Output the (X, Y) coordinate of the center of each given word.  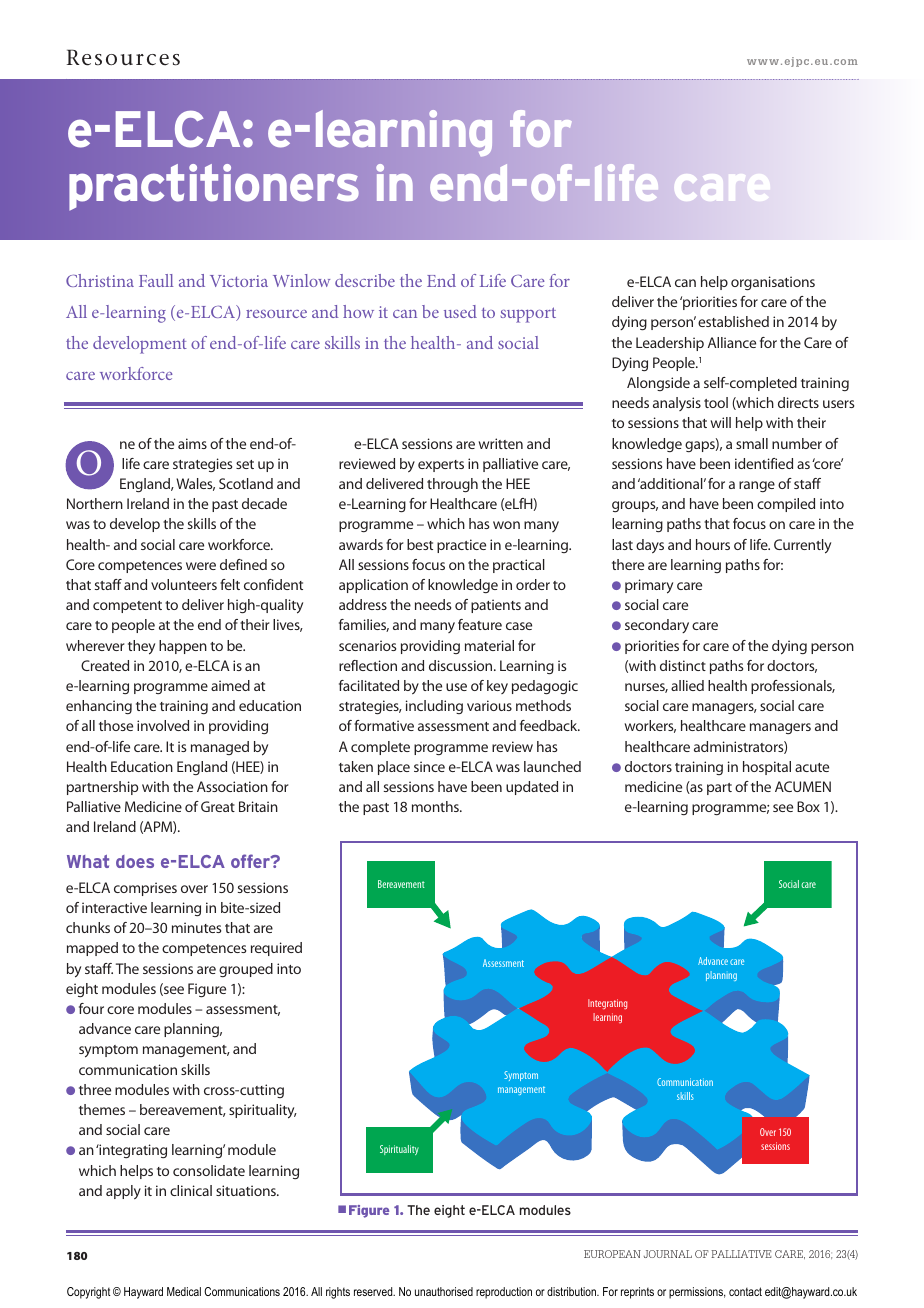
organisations (773, 283)
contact (745, 1291)
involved (163, 725)
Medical (184, 1291)
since (429, 766)
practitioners (214, 187)
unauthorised (444, 1291)
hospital (767, 768)
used (460, 311)
